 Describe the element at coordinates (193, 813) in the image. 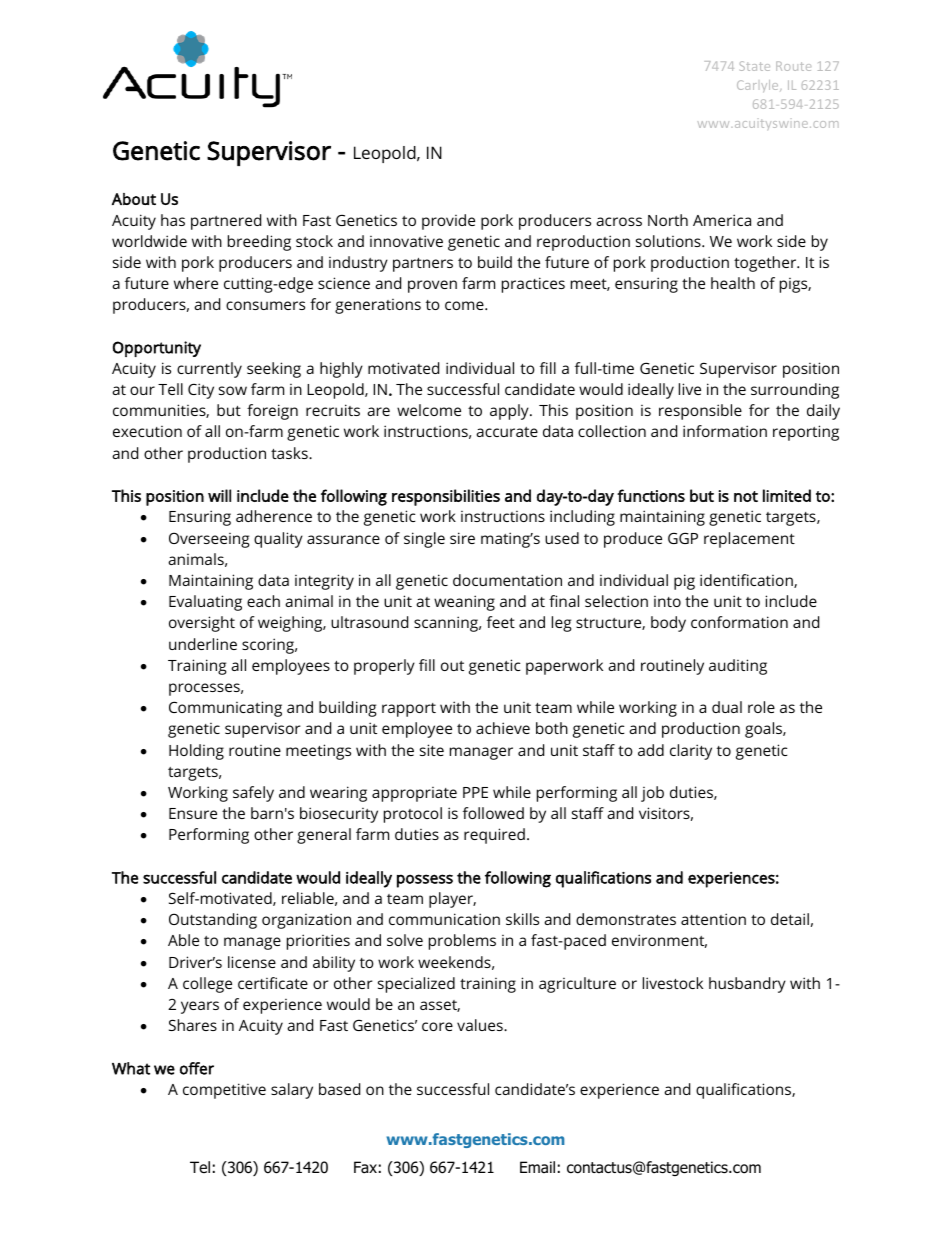

I see `Ensure` at that location.
